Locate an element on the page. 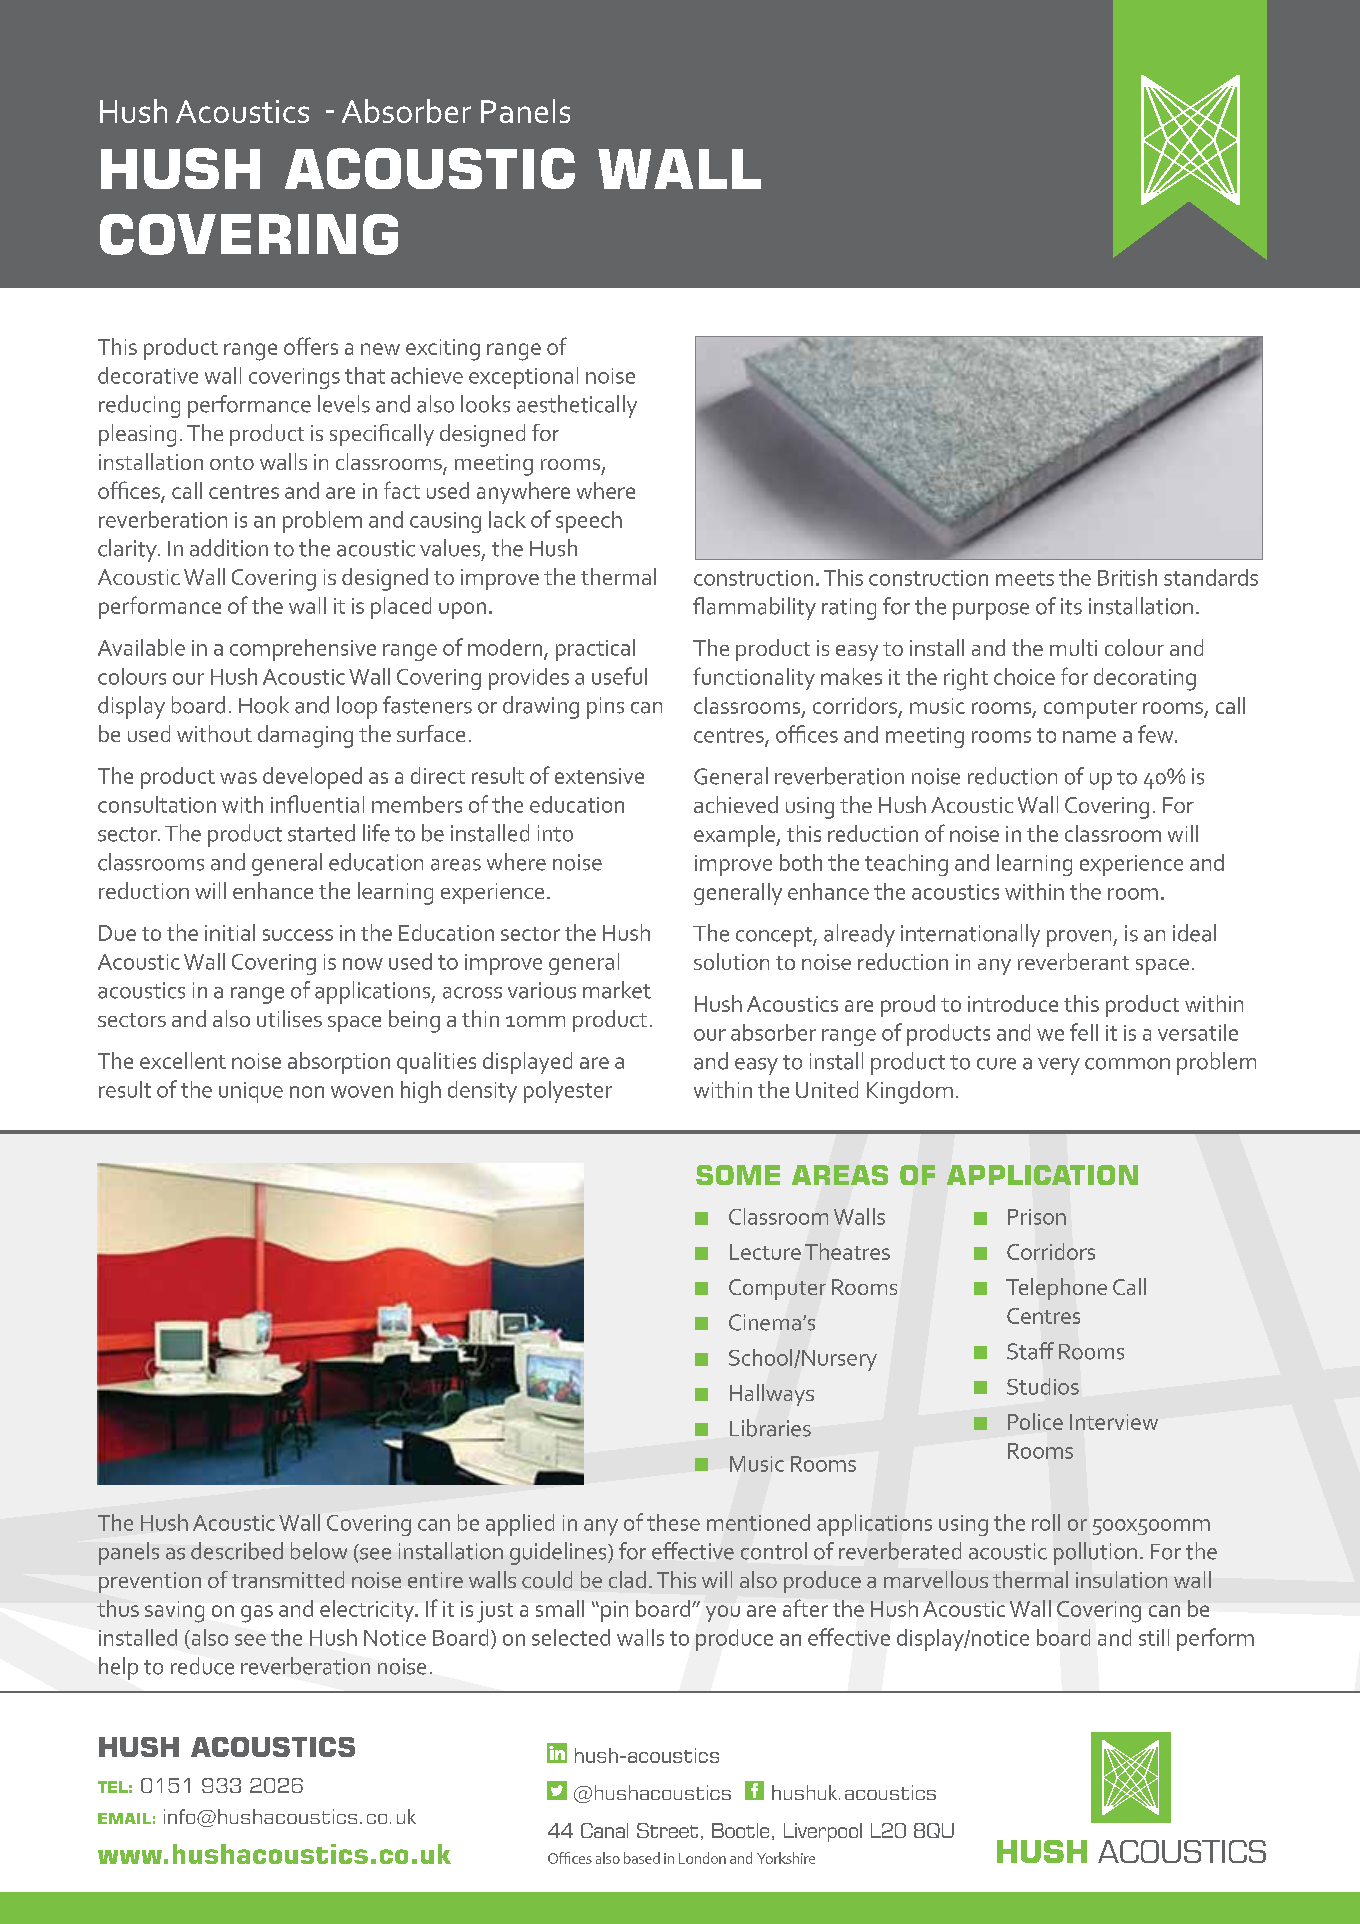  British is located at coordinates (1127, 577).
